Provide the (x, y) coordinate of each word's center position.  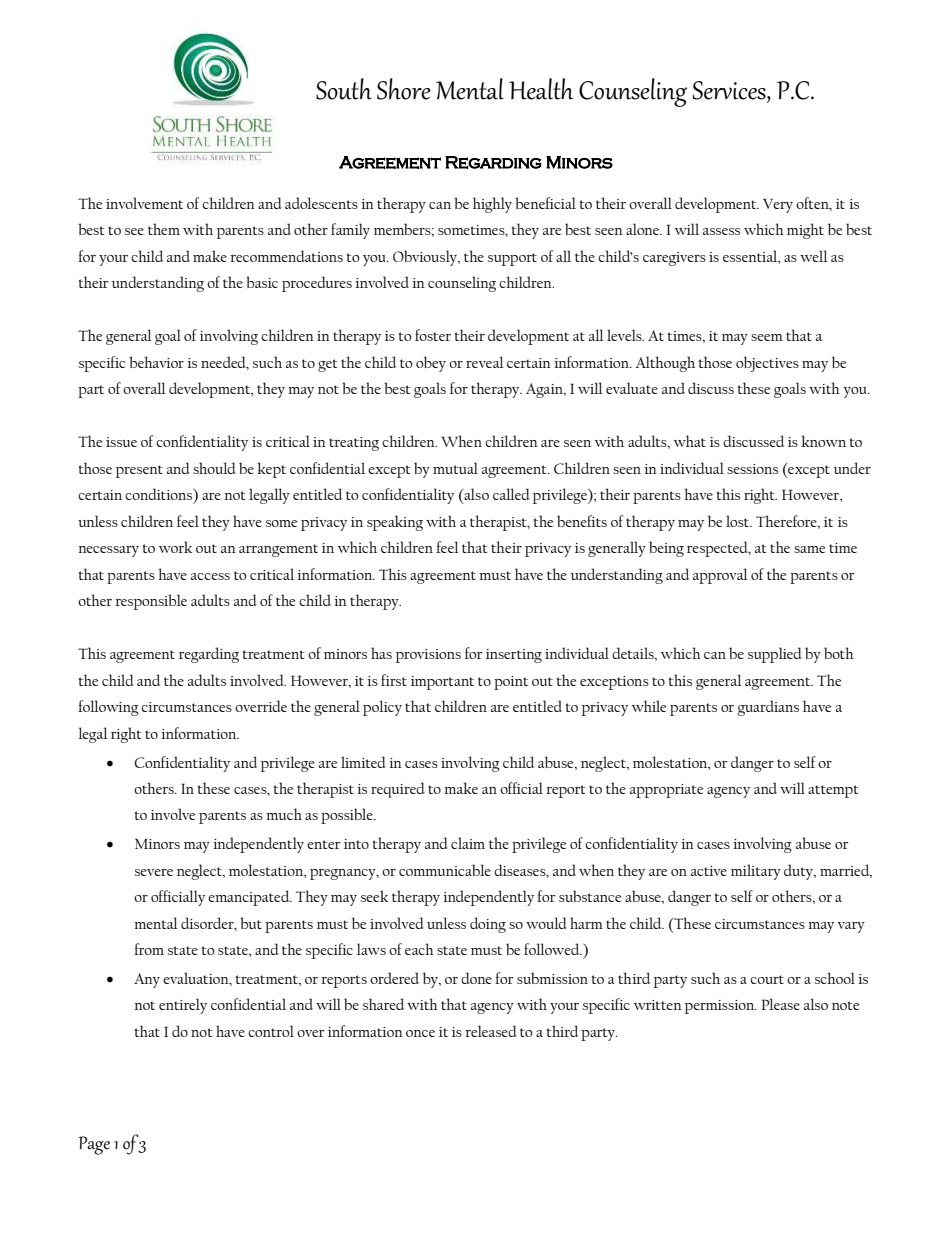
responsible (151, 602)
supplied (775, 655)
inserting (514, 656)
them (164, 229)
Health (541, 89)
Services (730, 91)
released (491, 1031)
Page (94, 1145)
